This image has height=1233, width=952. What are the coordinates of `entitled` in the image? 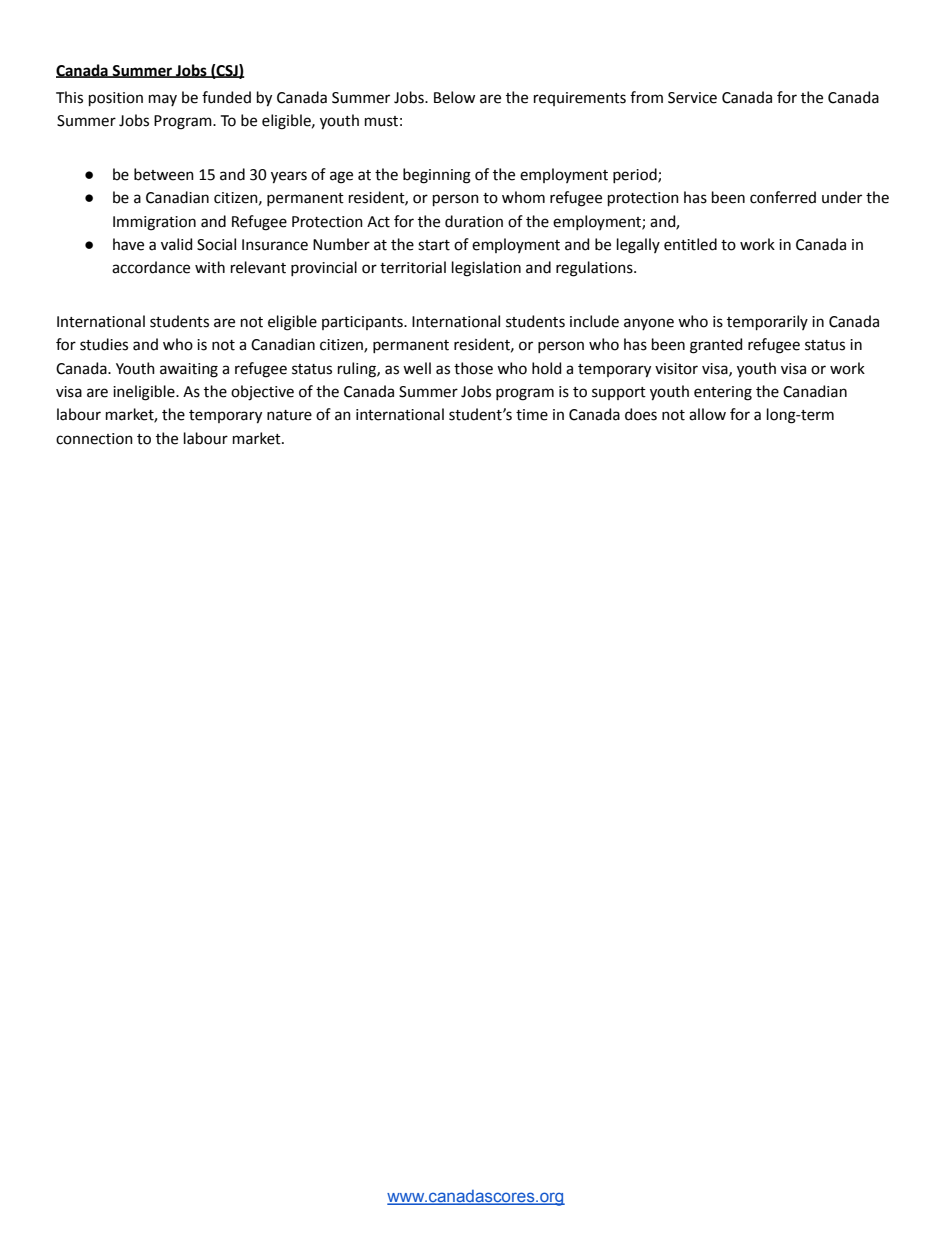 It's located at (690, 244).
